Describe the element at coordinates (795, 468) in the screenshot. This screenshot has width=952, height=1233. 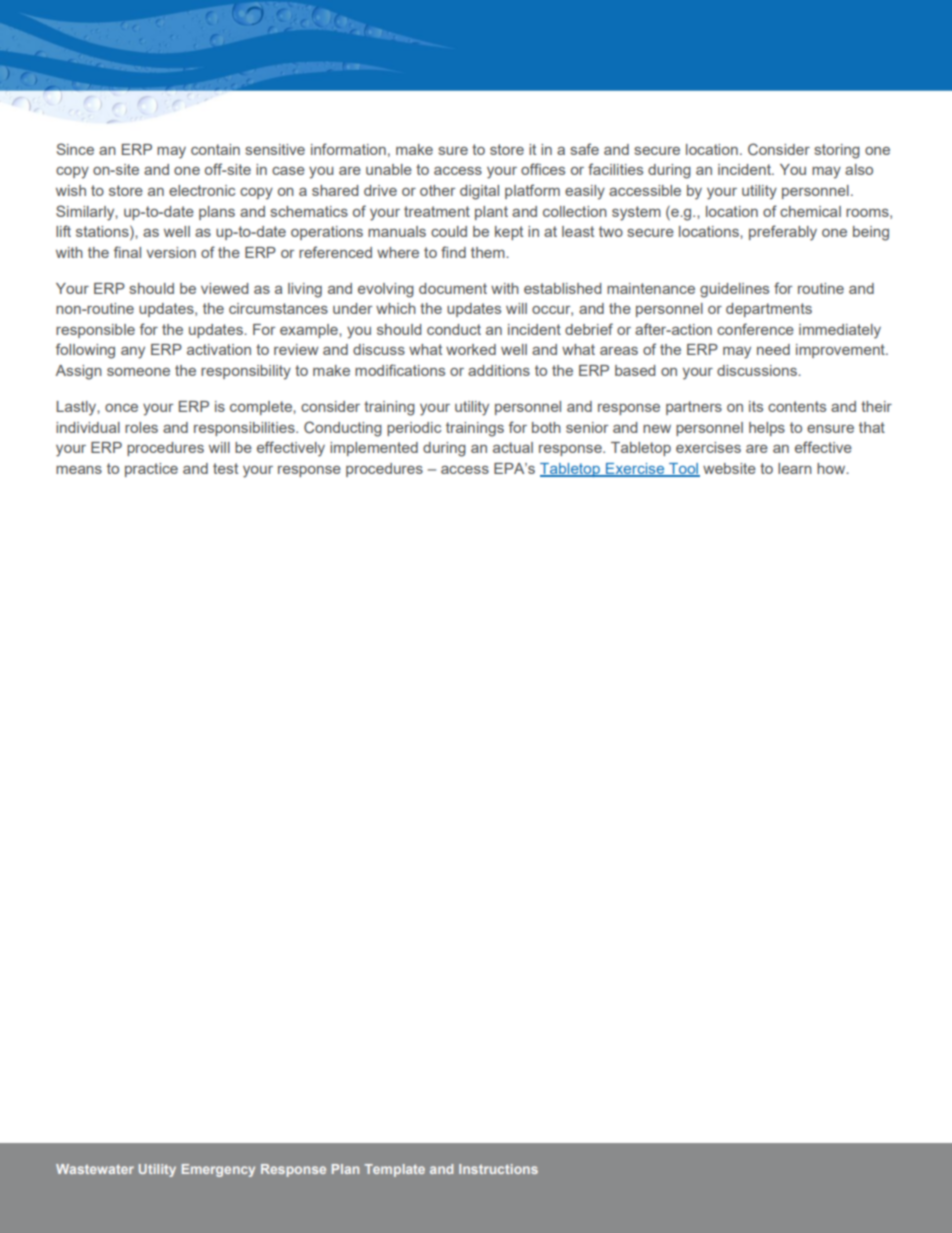
I see `learn` at that location.
